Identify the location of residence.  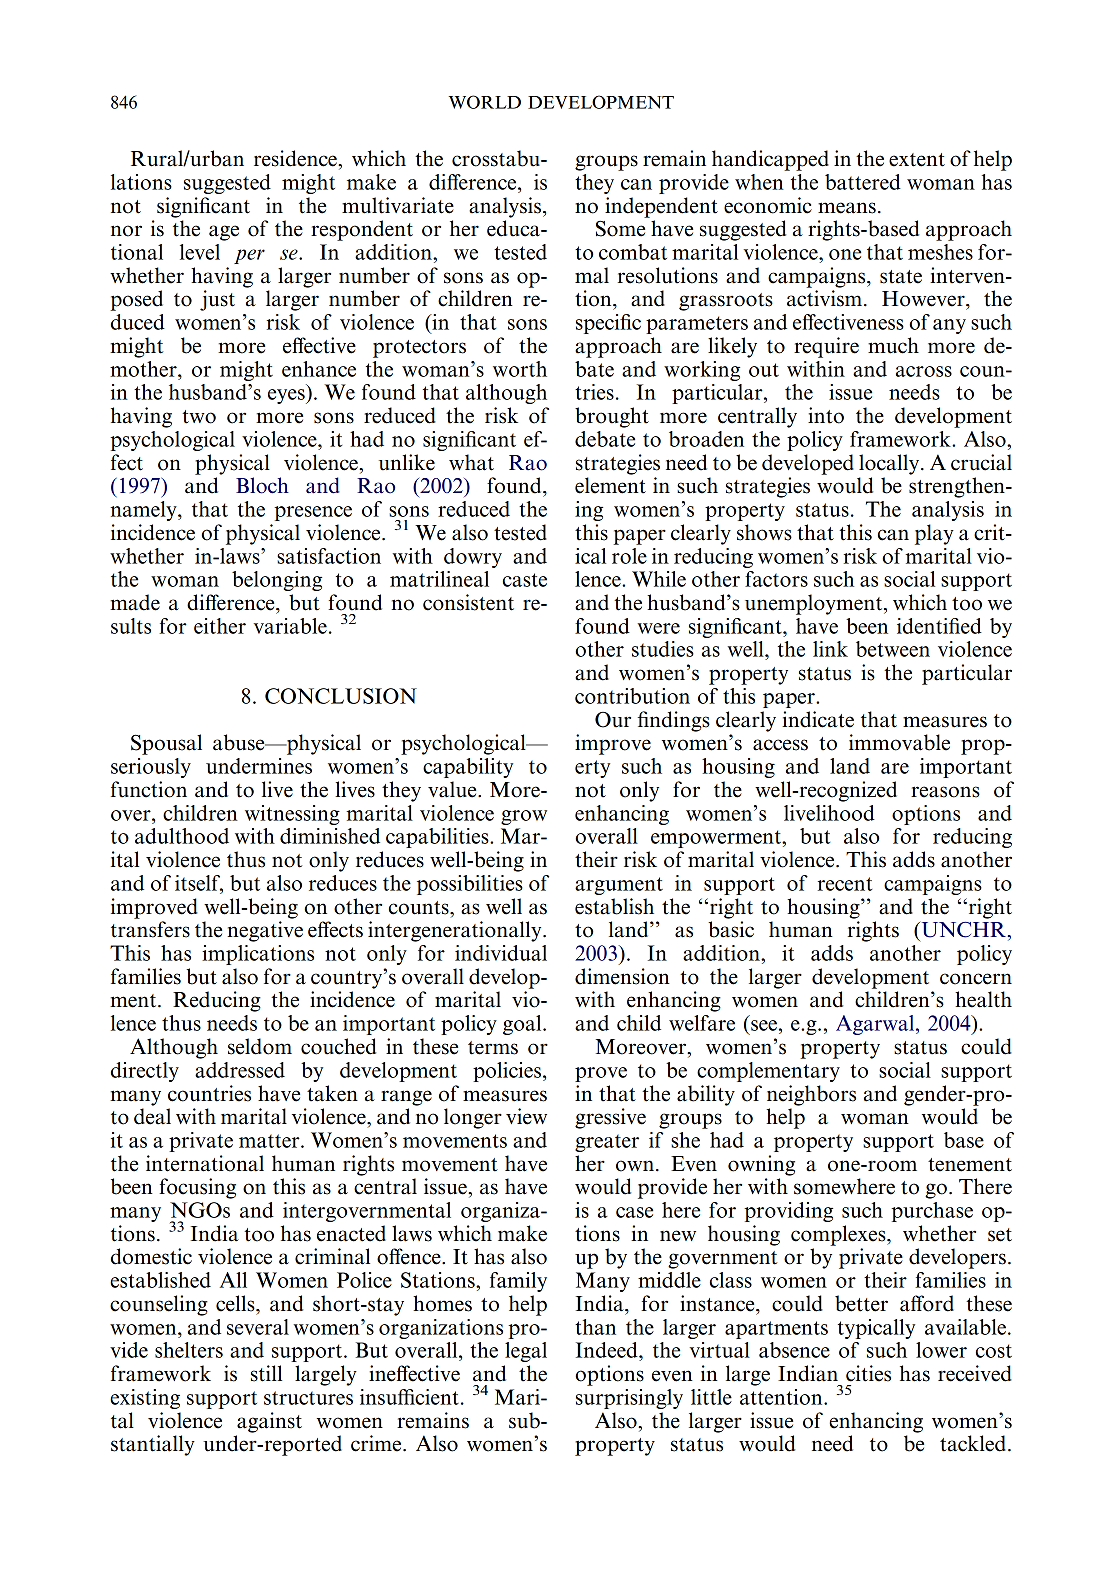
(296, 158).
